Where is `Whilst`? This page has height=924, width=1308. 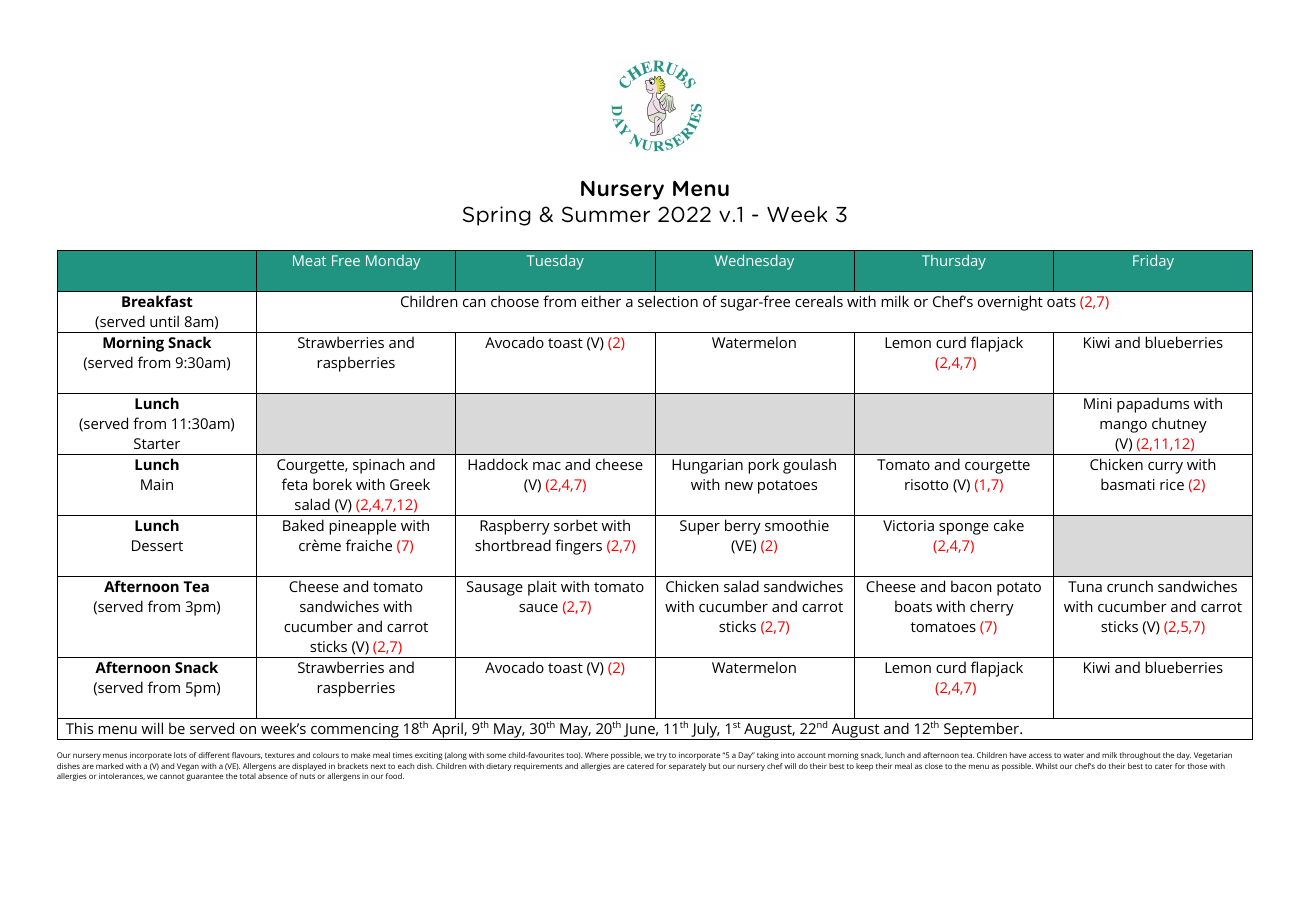 Whilst is located at coordinates (1047, 766).
